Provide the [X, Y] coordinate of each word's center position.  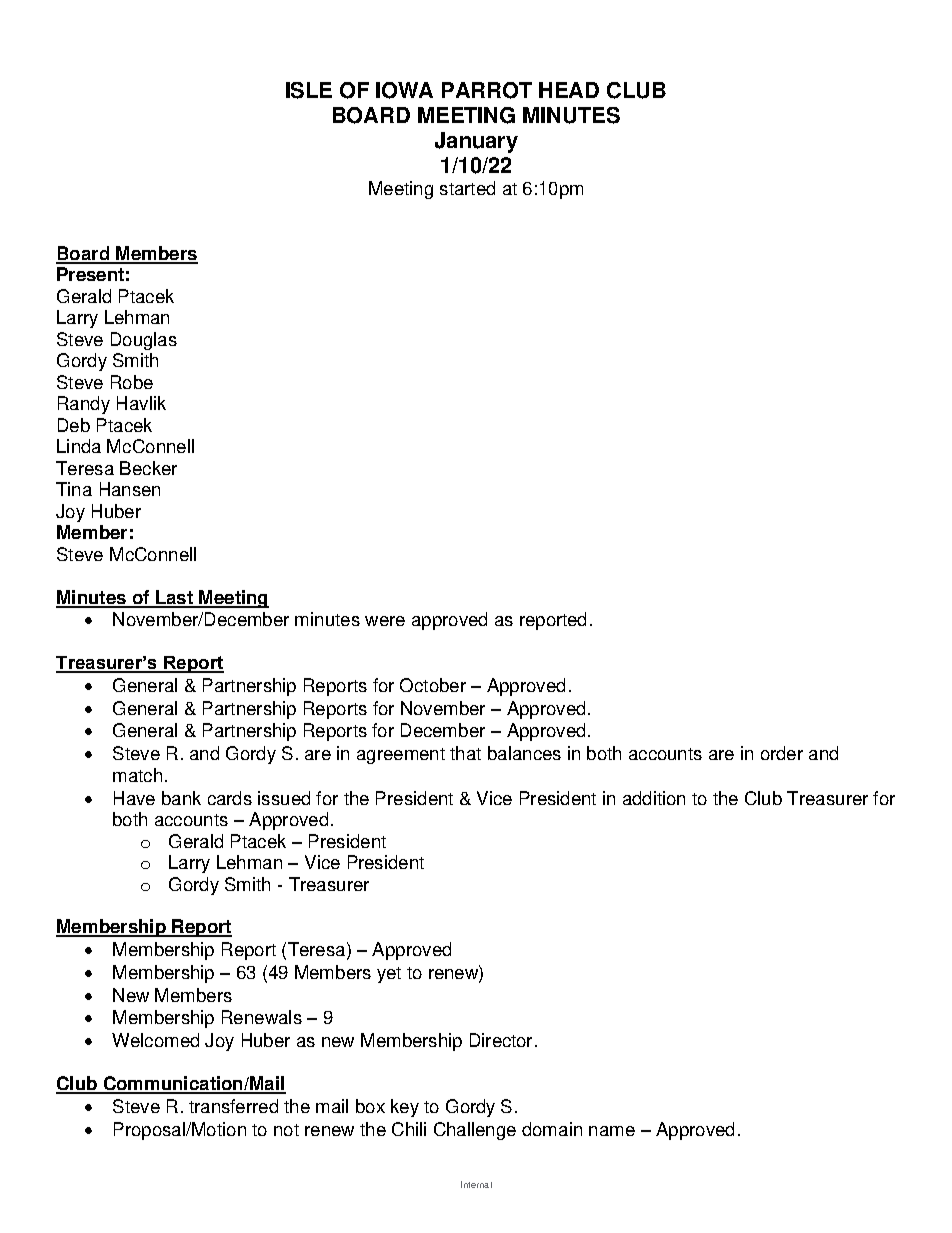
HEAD [569, 90]
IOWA [404, 90]
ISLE [309, 90]
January [476, 142]
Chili [409, 1129]
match [137, 775]
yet [389, 975]
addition [654, 798]
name [612, 1131]
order [782, 753]
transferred [233, 1106]
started [467, 188]
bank [181, 798]
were [385, 621]
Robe [132, 382]
